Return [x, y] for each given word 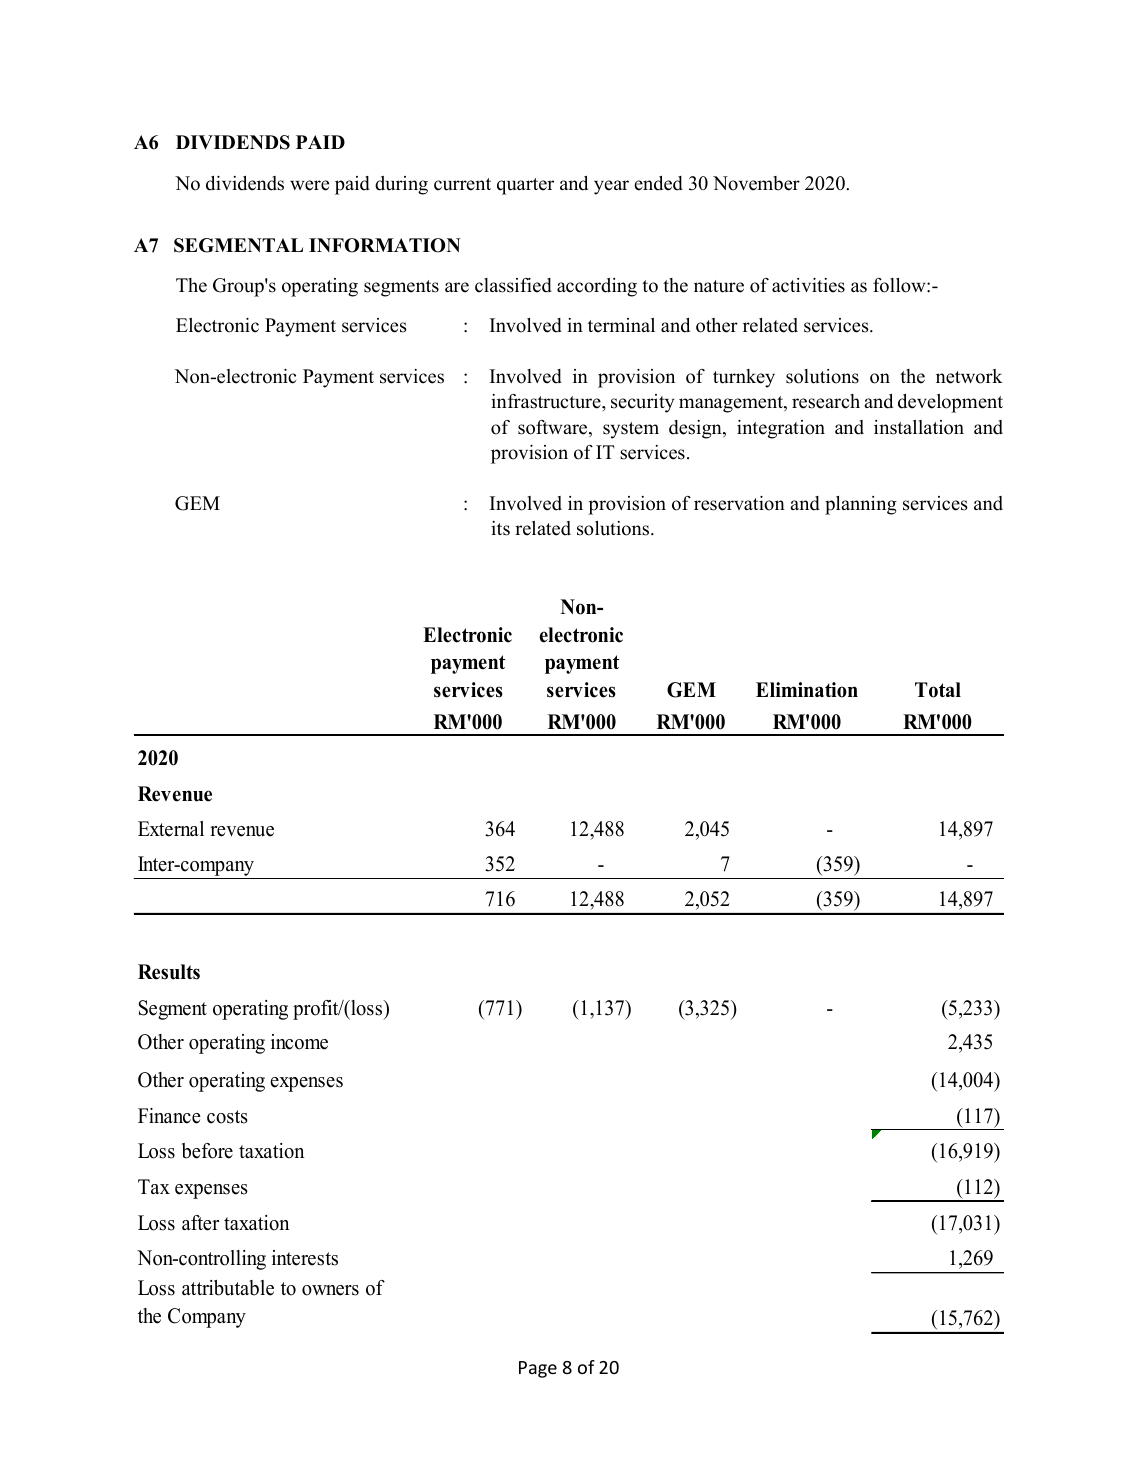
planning [861, 505]
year [611, 187]
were [309, 185]
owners [330, 1290]
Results [169, 972]
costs [227, 1117]
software [554, 428]
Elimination [807, 690]
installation [919, 427]
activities [808, 285]
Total [938, 690]
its [500, 528]
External [171, 829]
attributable [228, 1288]
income [299, 1042]
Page [538, 1369]
